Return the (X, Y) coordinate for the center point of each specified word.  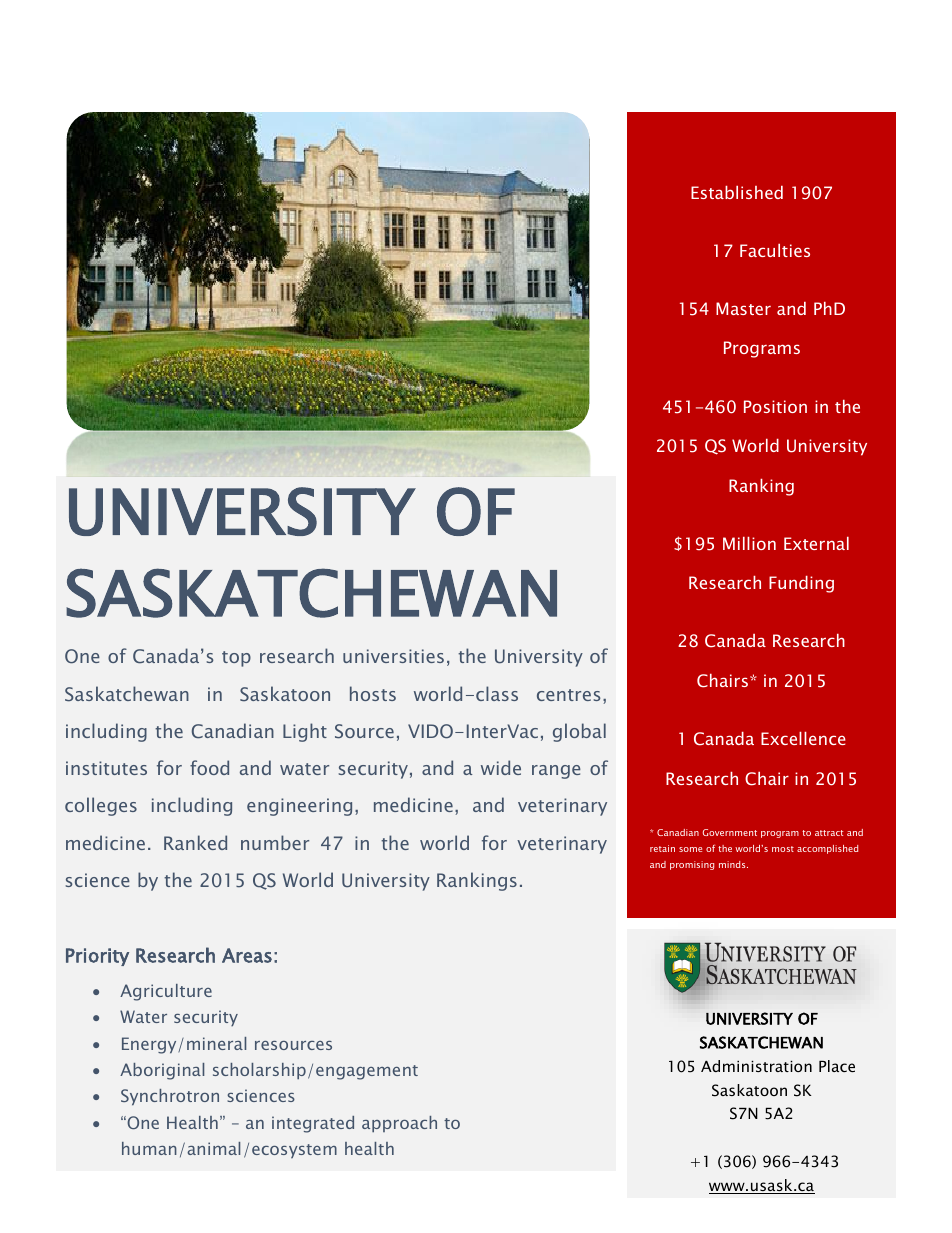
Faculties (775, 250)
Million (749, 543)
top (236, 659)
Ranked (195, 842)
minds (733, 864)
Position (775, 406)
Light (305, 732)
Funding (801, 584)
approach (399, 1124)
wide (501, 767)
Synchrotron (170, 1097)
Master (743, 308)
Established (737, 192)
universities (393, 656)
